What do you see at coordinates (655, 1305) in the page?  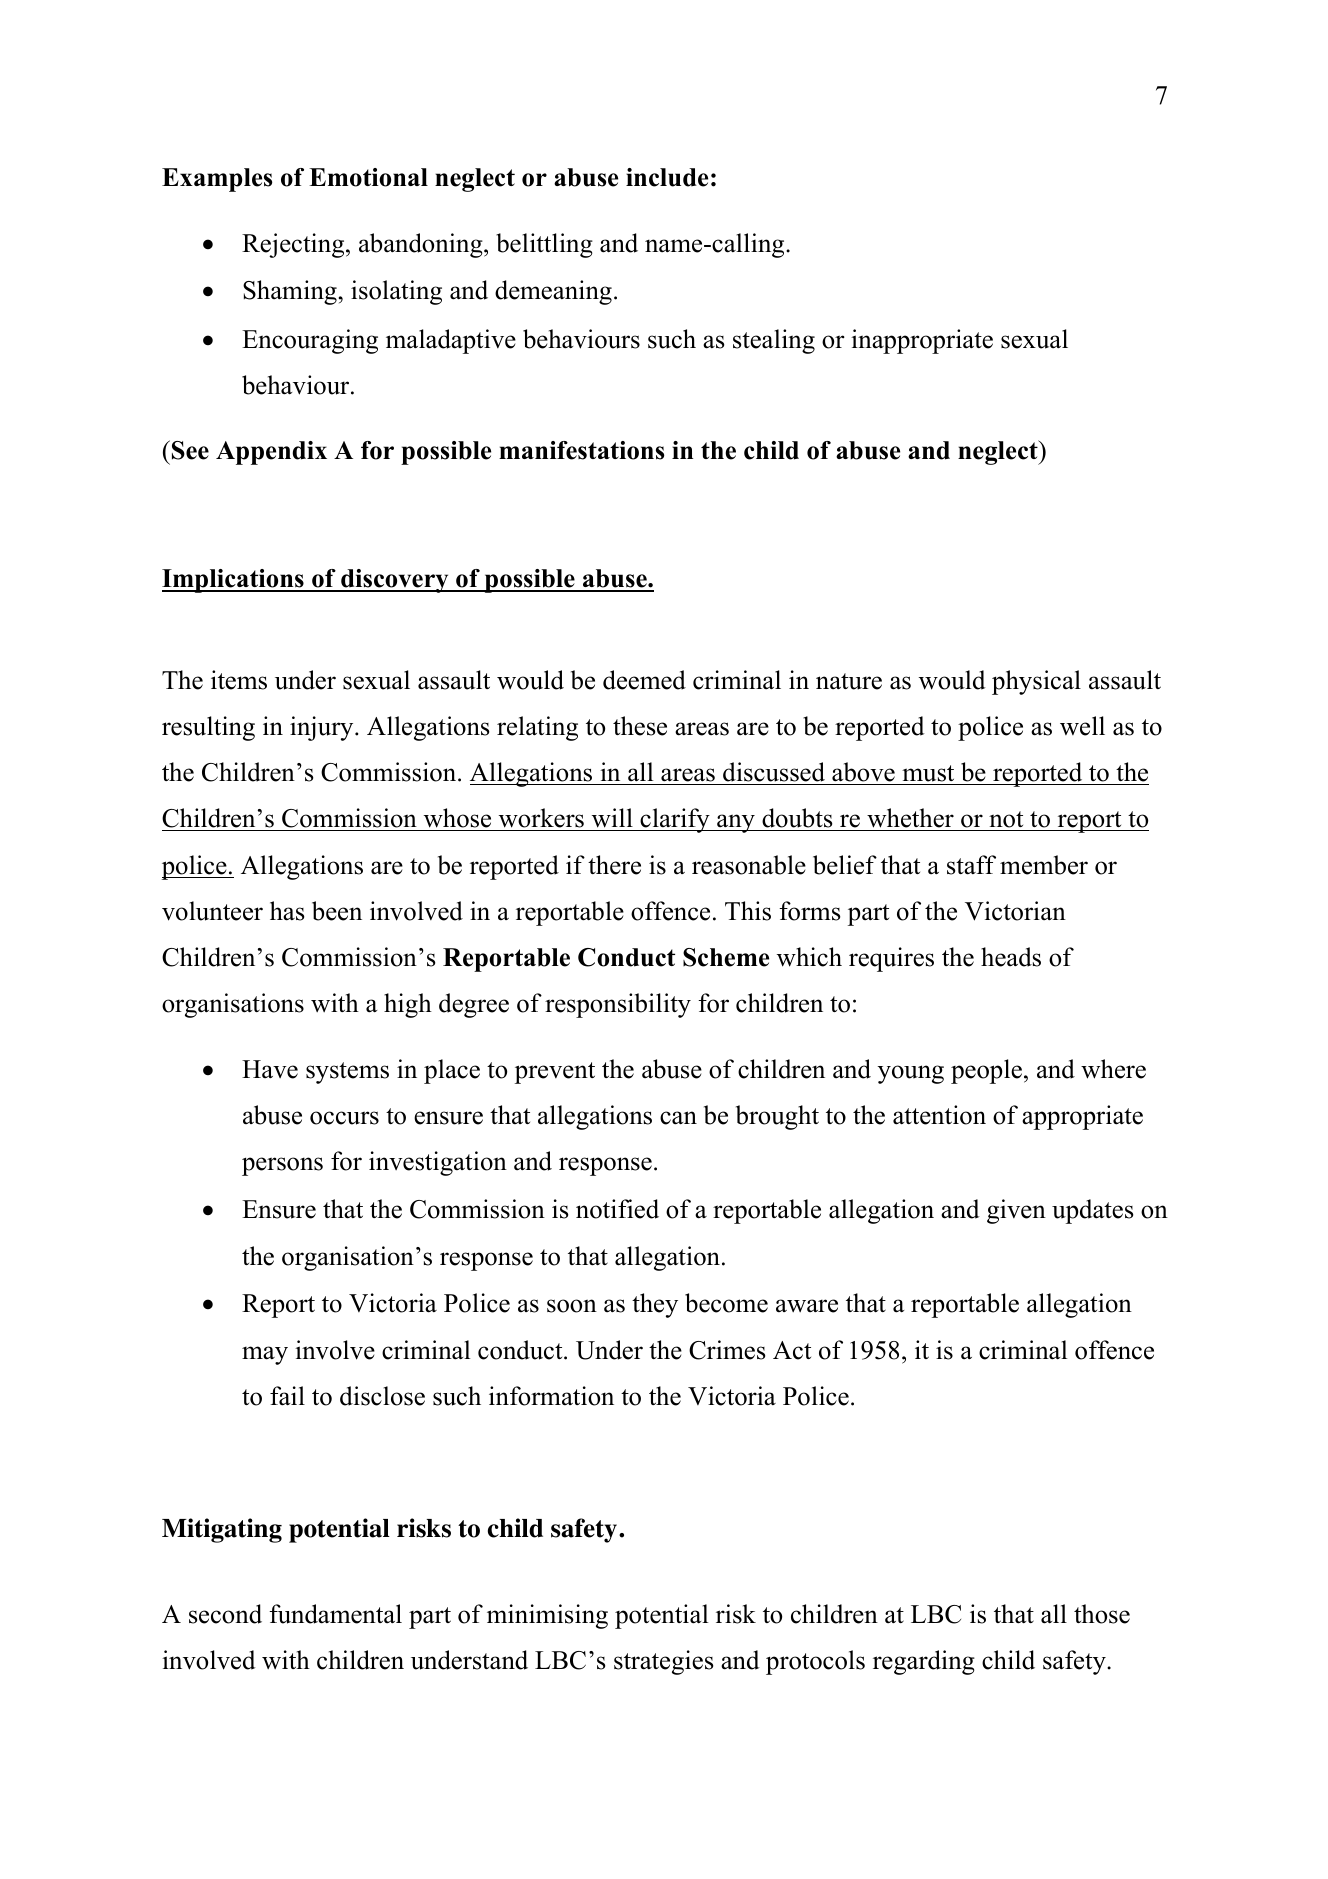 I see `they` at bounding box center [655, 1305].
